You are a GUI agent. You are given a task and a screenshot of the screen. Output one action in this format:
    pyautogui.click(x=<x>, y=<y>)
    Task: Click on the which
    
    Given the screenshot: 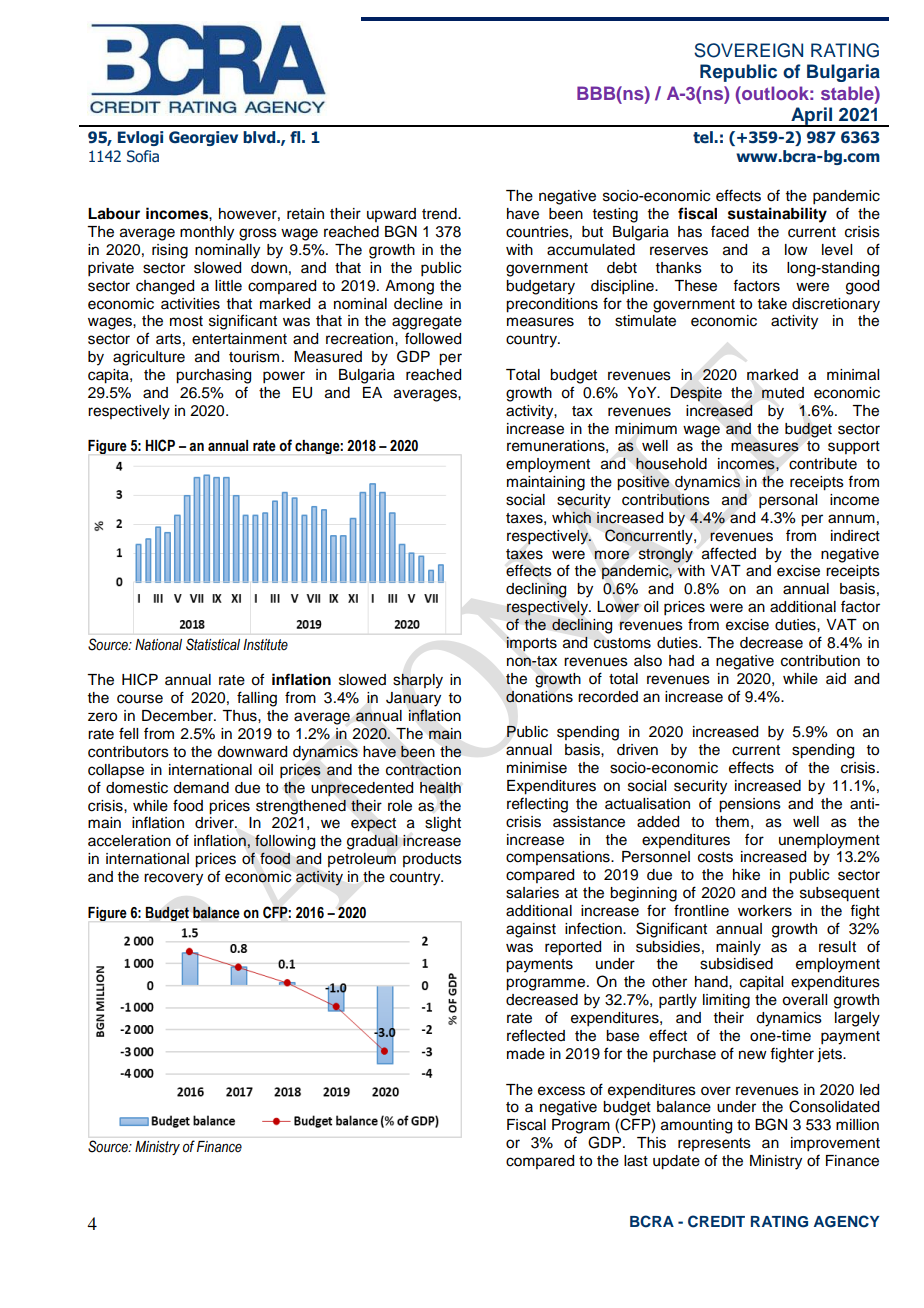 What is the action you would take?
    pyautogui.click(x=571, y=517)
